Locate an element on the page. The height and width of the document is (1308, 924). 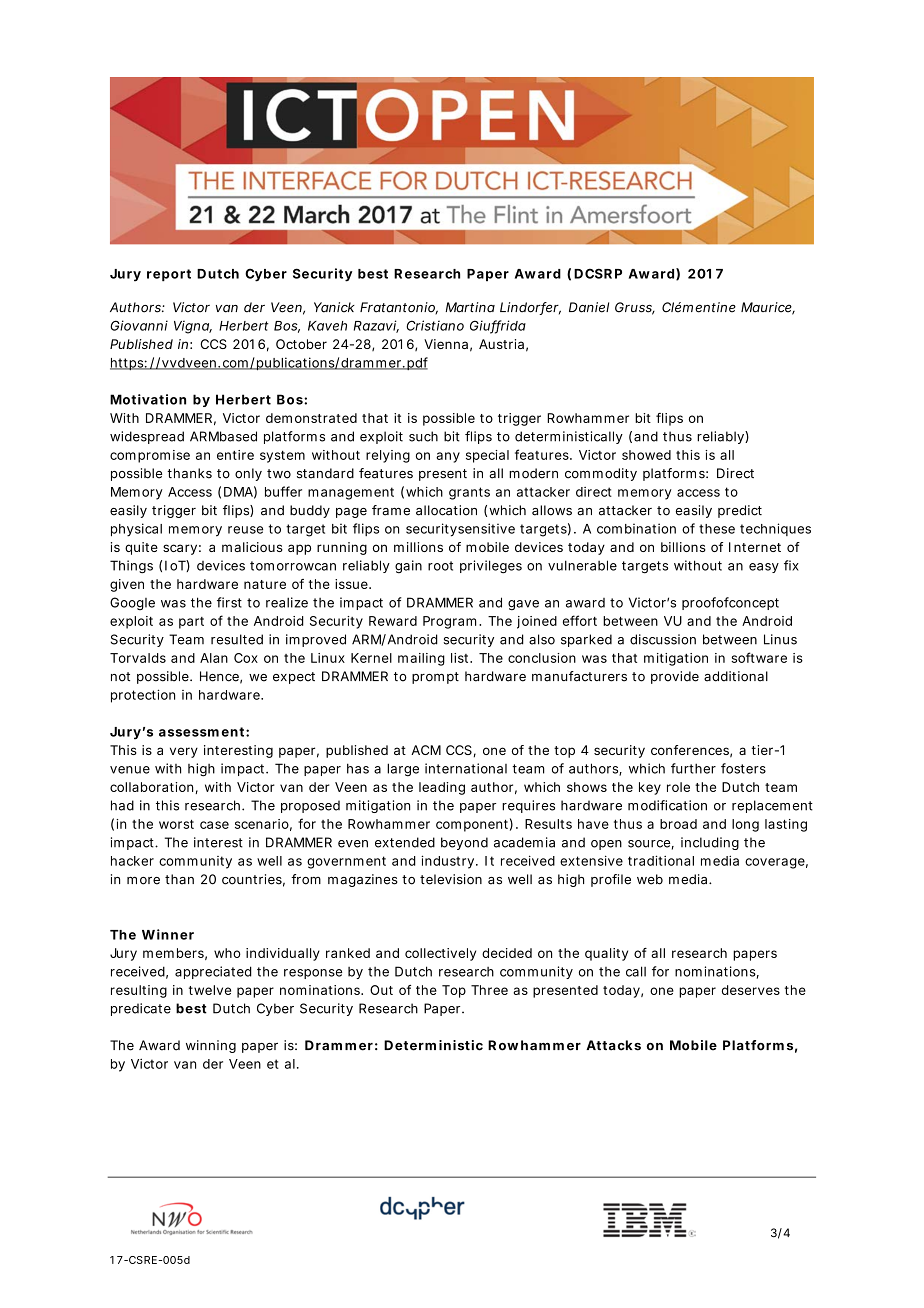
additional is located at coordinates (736, 676).
